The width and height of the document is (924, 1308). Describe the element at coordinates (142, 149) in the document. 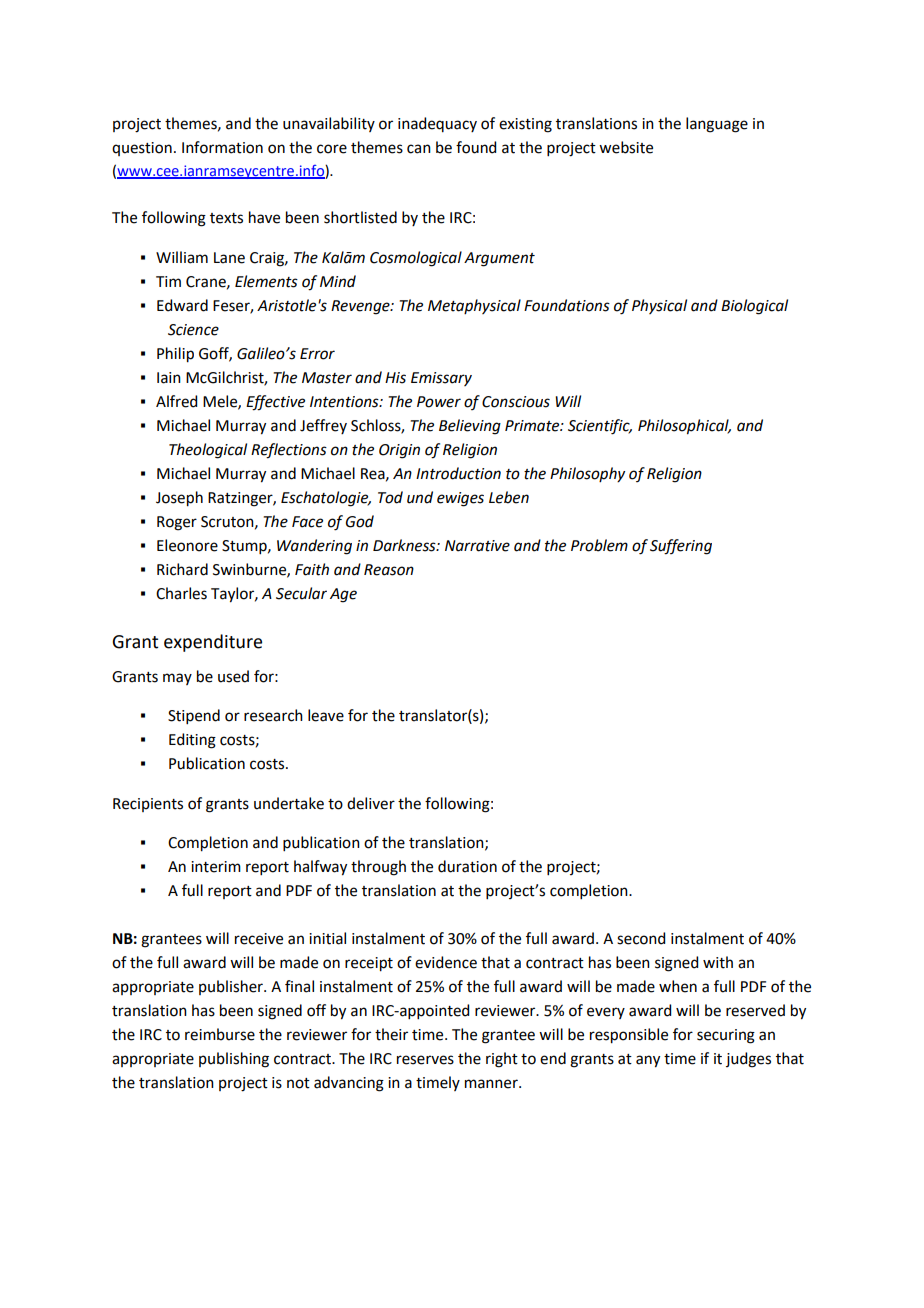

I see `question` at that location.
